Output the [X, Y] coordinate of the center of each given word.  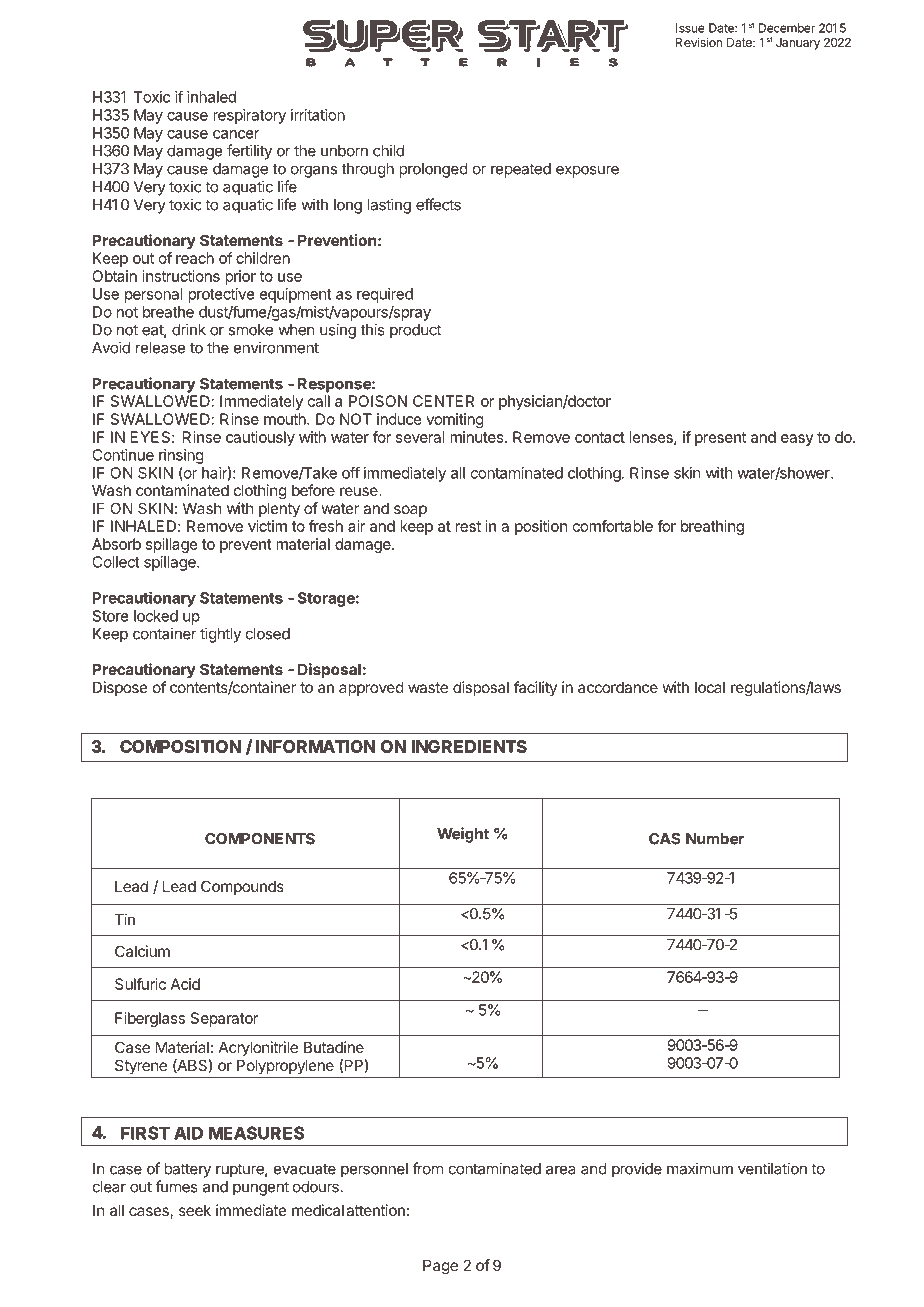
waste [428, 687]
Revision [699, 42]
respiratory [249, 116]
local [710, 687]
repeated [521, 170]
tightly [220, 635]
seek [195, 1210]
